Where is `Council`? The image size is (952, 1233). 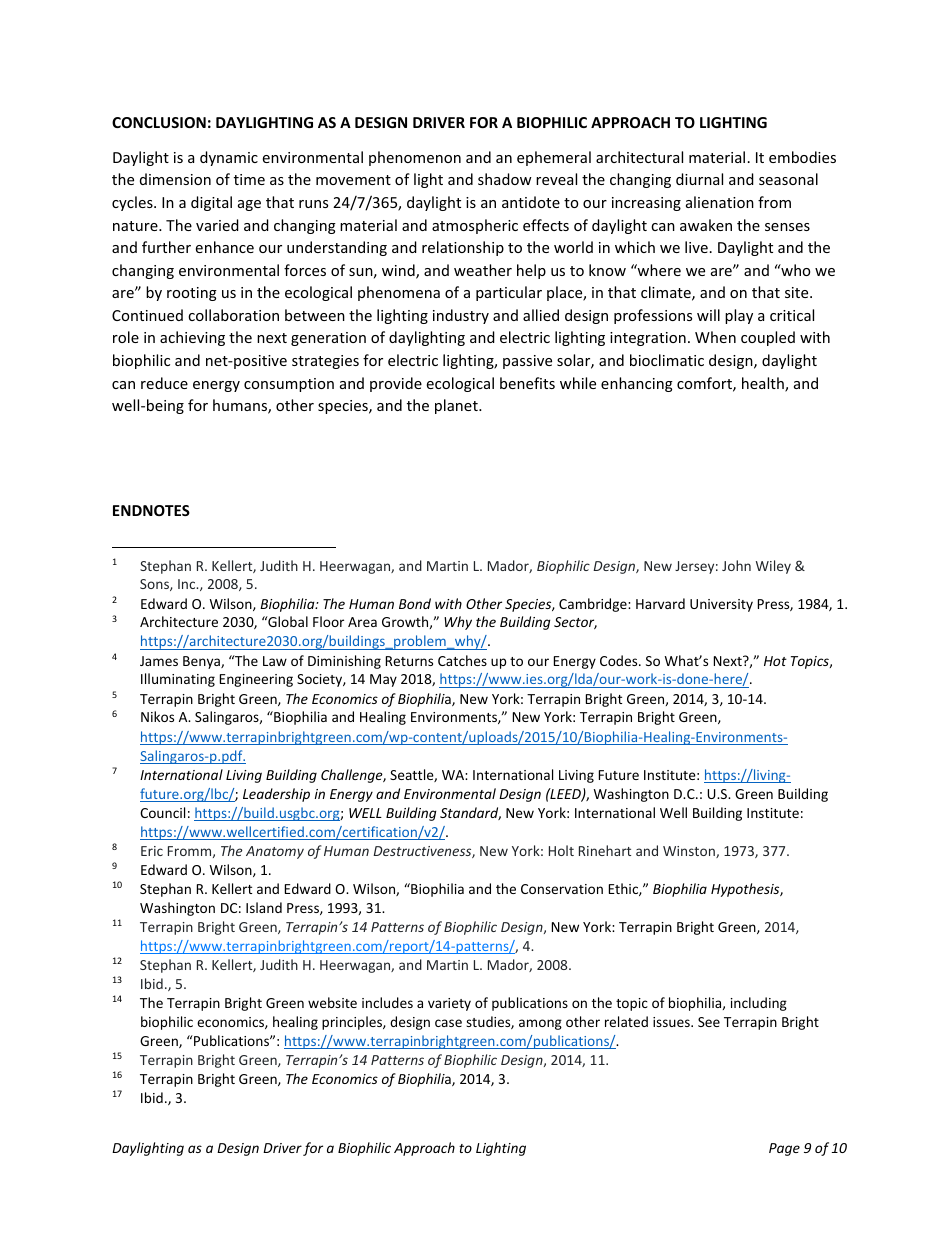
Council is located at coordinates (162, 812).
